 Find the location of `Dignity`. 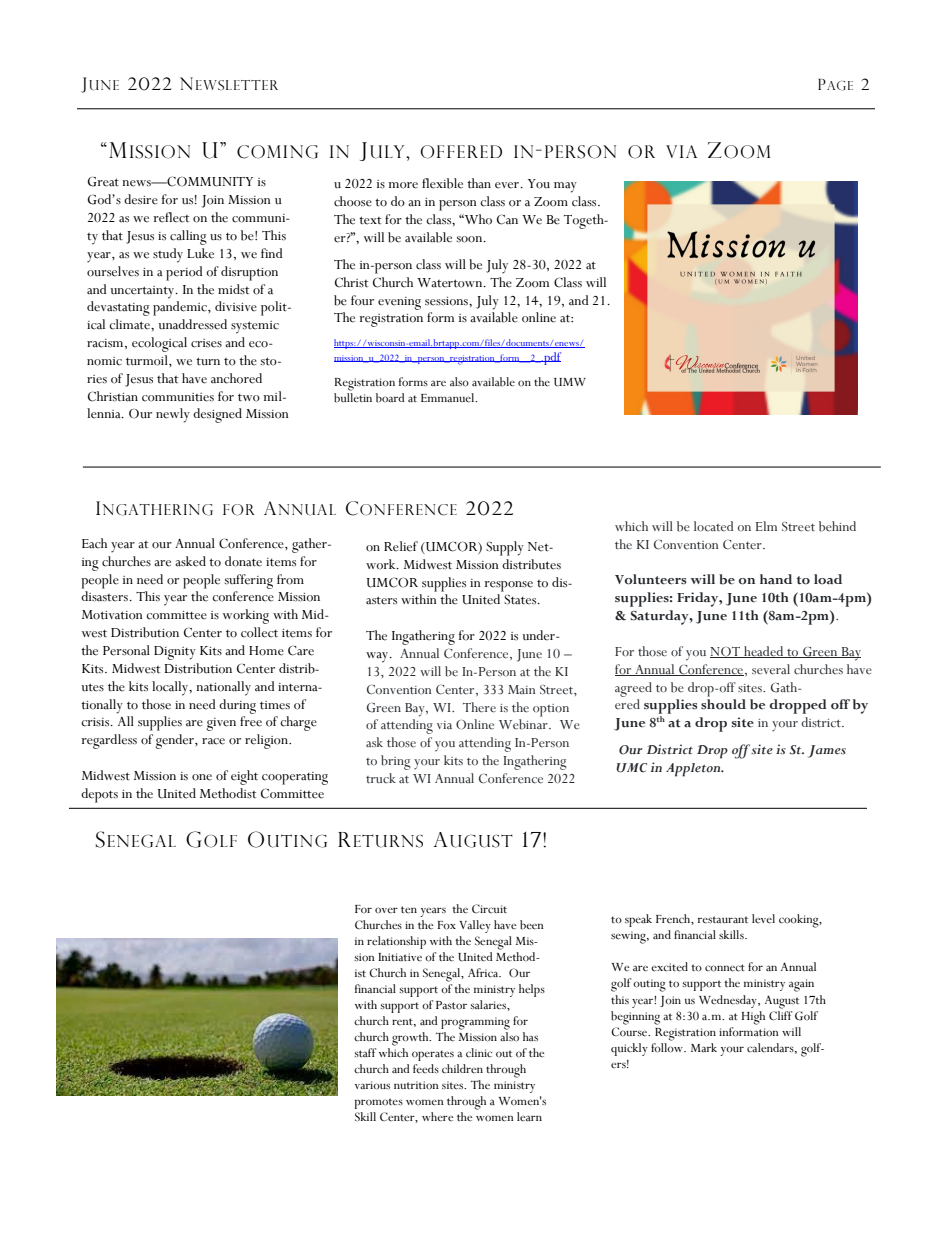

Dignity is located at coordinates (175, 653).
